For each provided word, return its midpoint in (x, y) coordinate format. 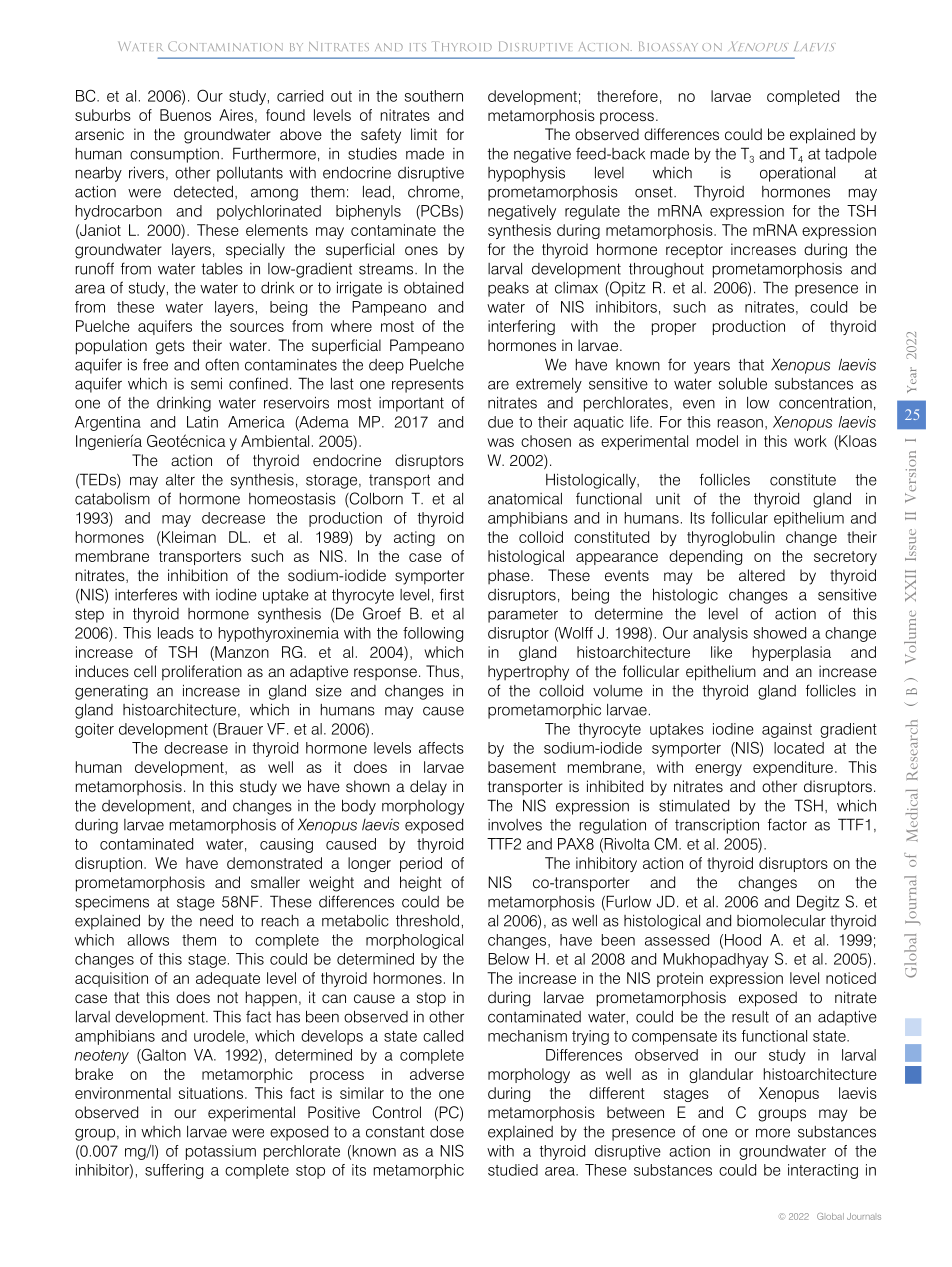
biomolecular (781, 921)
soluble (743, 384)
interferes (146, 594)
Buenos (185, 115)
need (216, 920)
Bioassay (668, 46)
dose (447, 1131)
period (421, 864)
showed (780, 633)
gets (170, 347)
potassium (221, 1152)
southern (434, 96)
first (452, 594)
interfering (521, 327)
